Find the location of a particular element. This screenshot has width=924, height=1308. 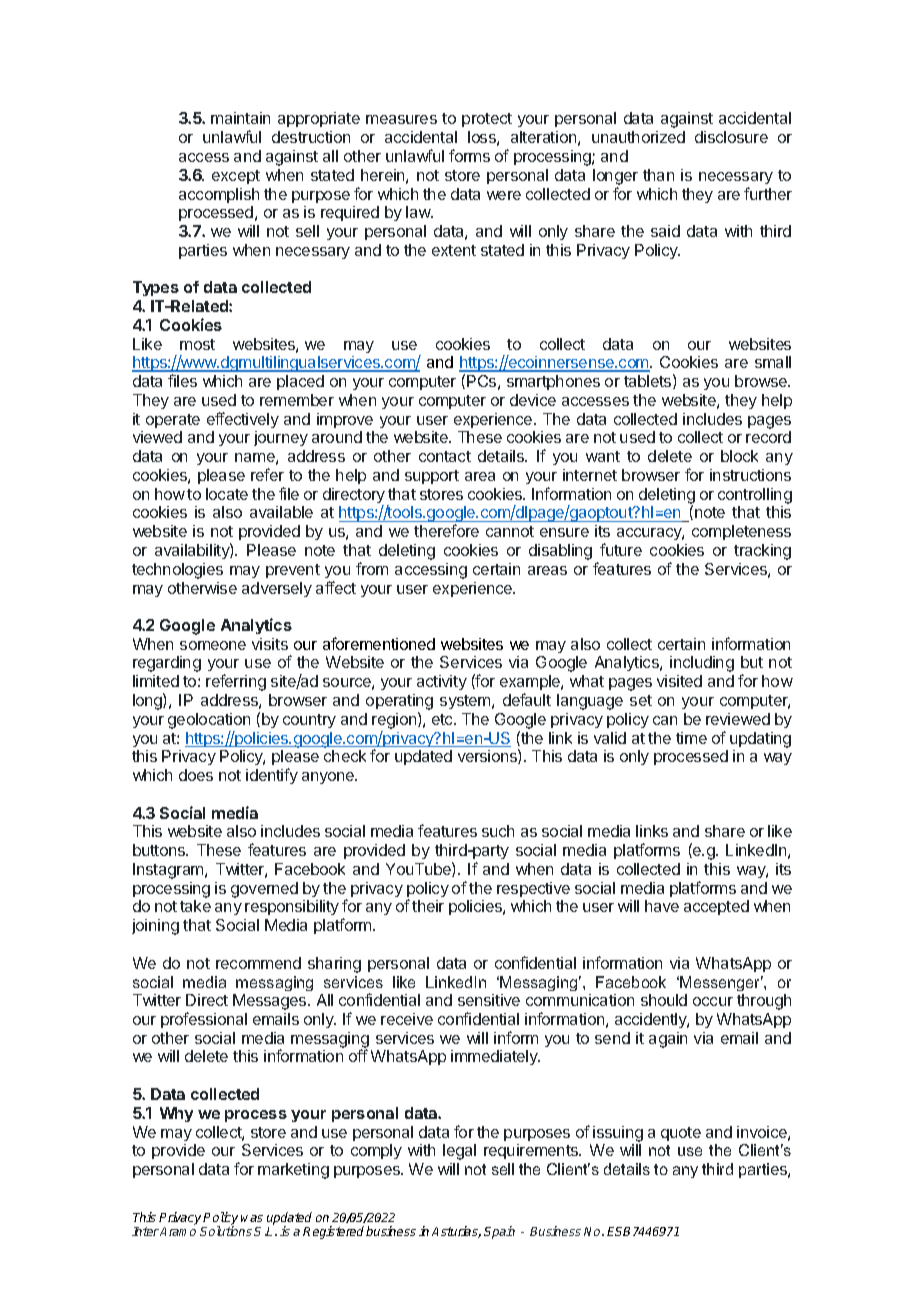

someone is located at coordinates (213, 645).
